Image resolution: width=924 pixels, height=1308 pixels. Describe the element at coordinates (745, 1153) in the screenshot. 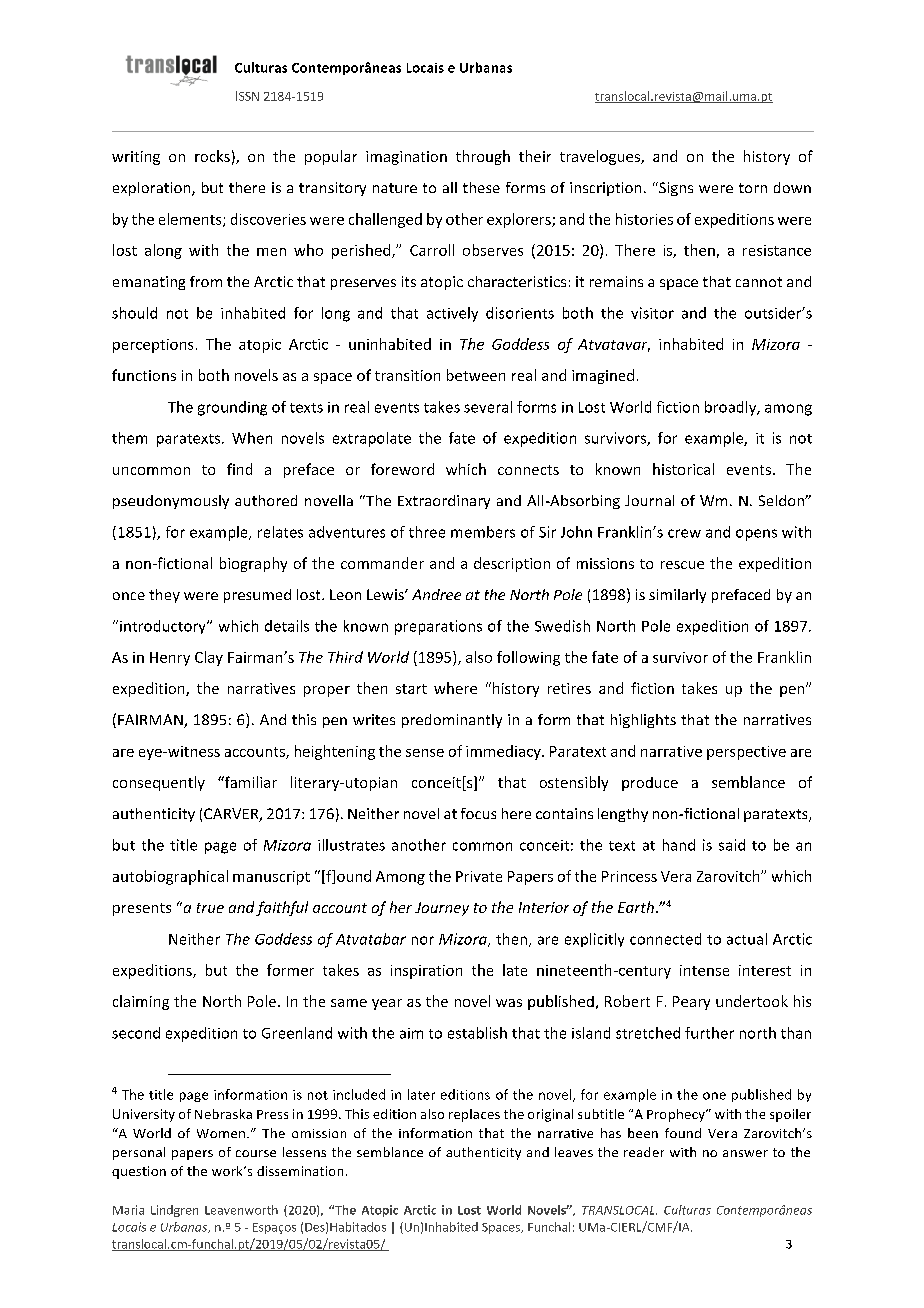

I see `answer` at that location.
